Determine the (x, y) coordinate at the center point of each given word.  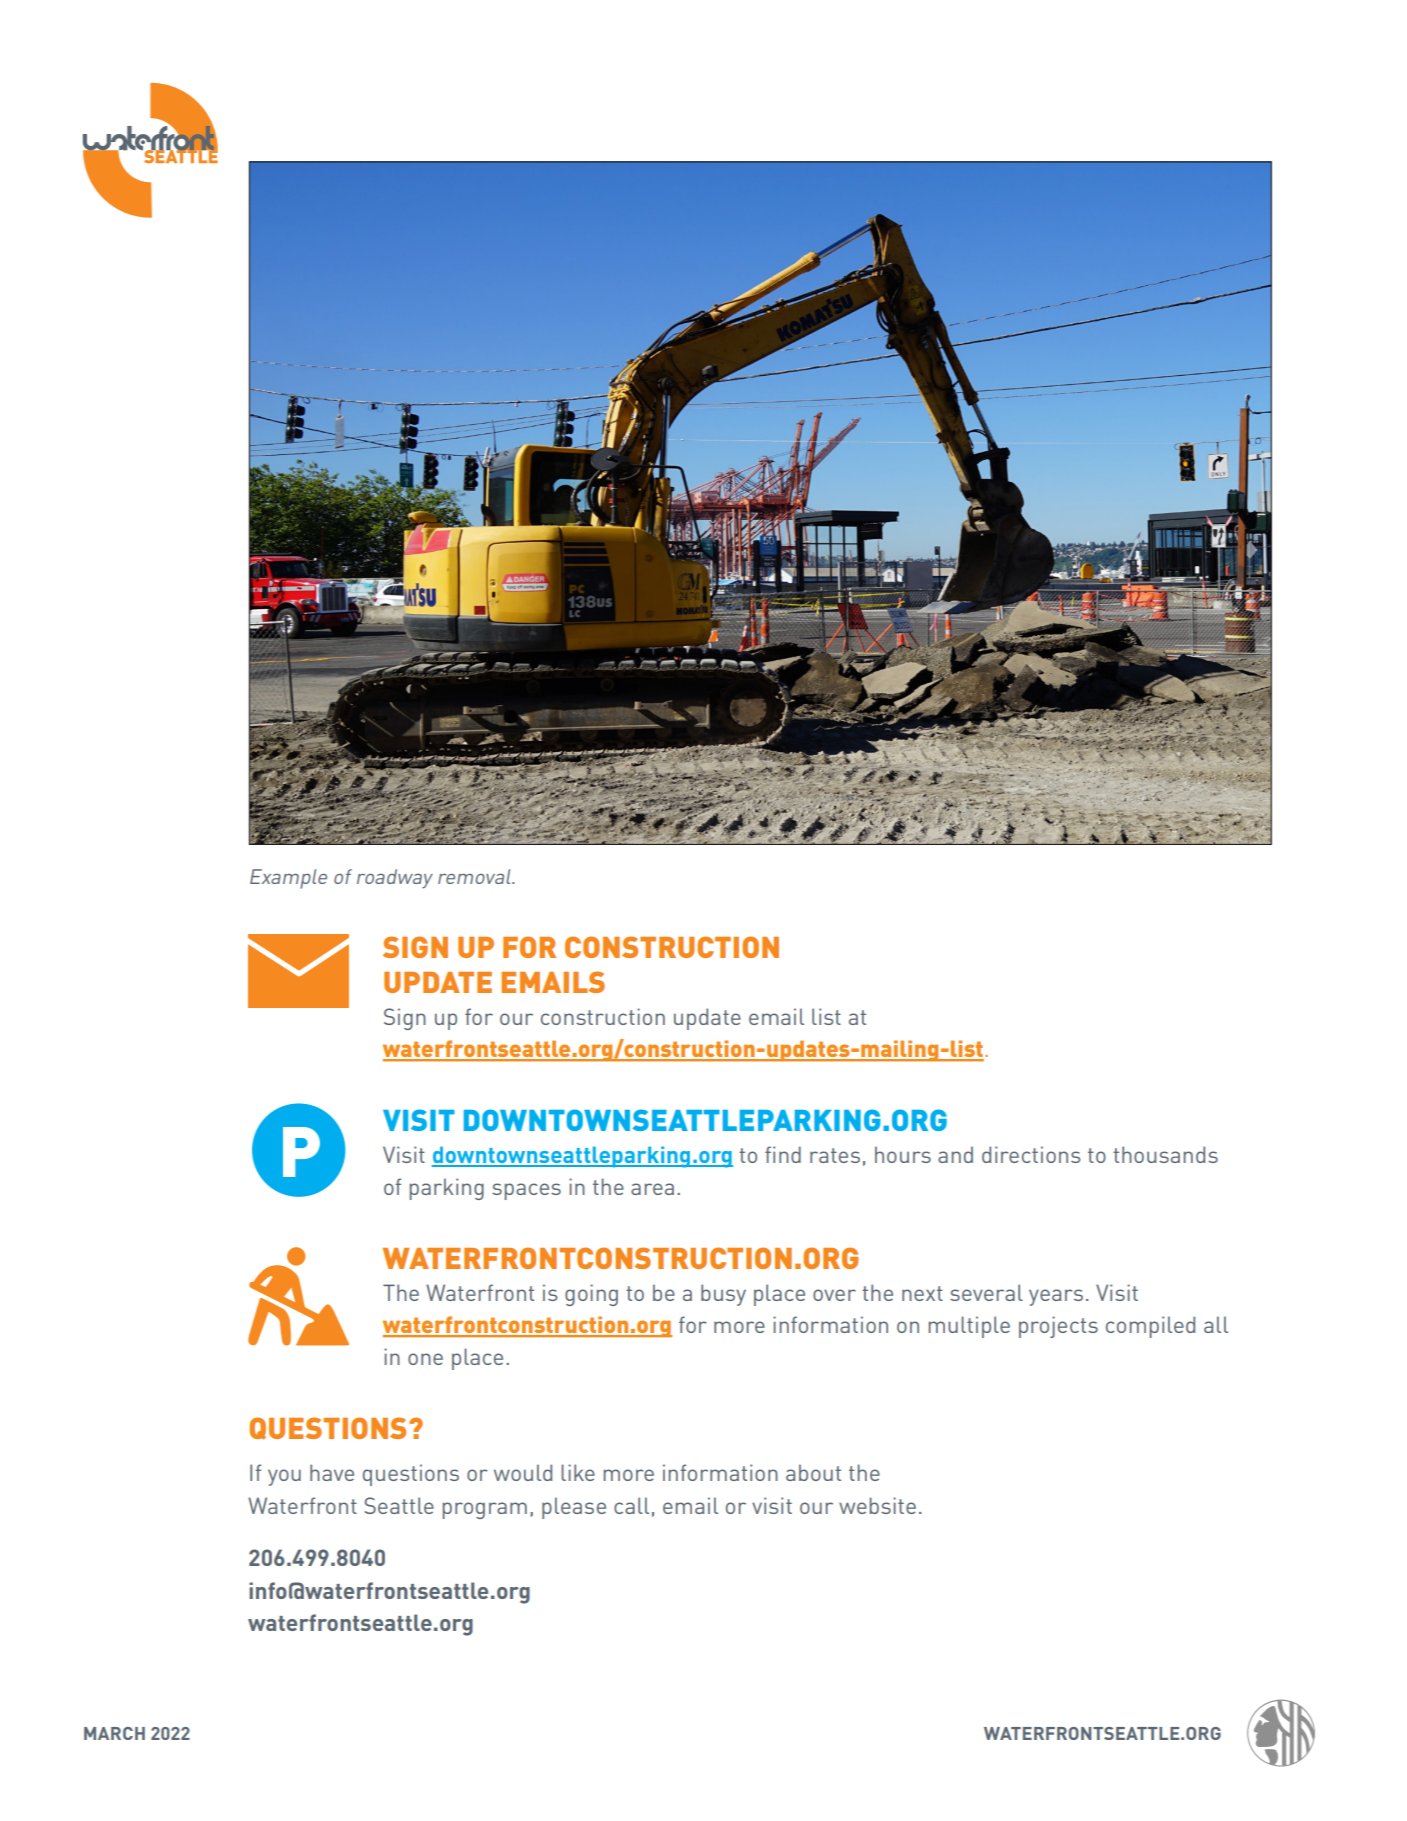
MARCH (114, 1733)
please (574, 1508)
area (652, 1189)
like (578, 1472)
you (284, 1477)
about (813, 1472)
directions (1031, 1154)
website (877, 1505)
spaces (526, 1191)
